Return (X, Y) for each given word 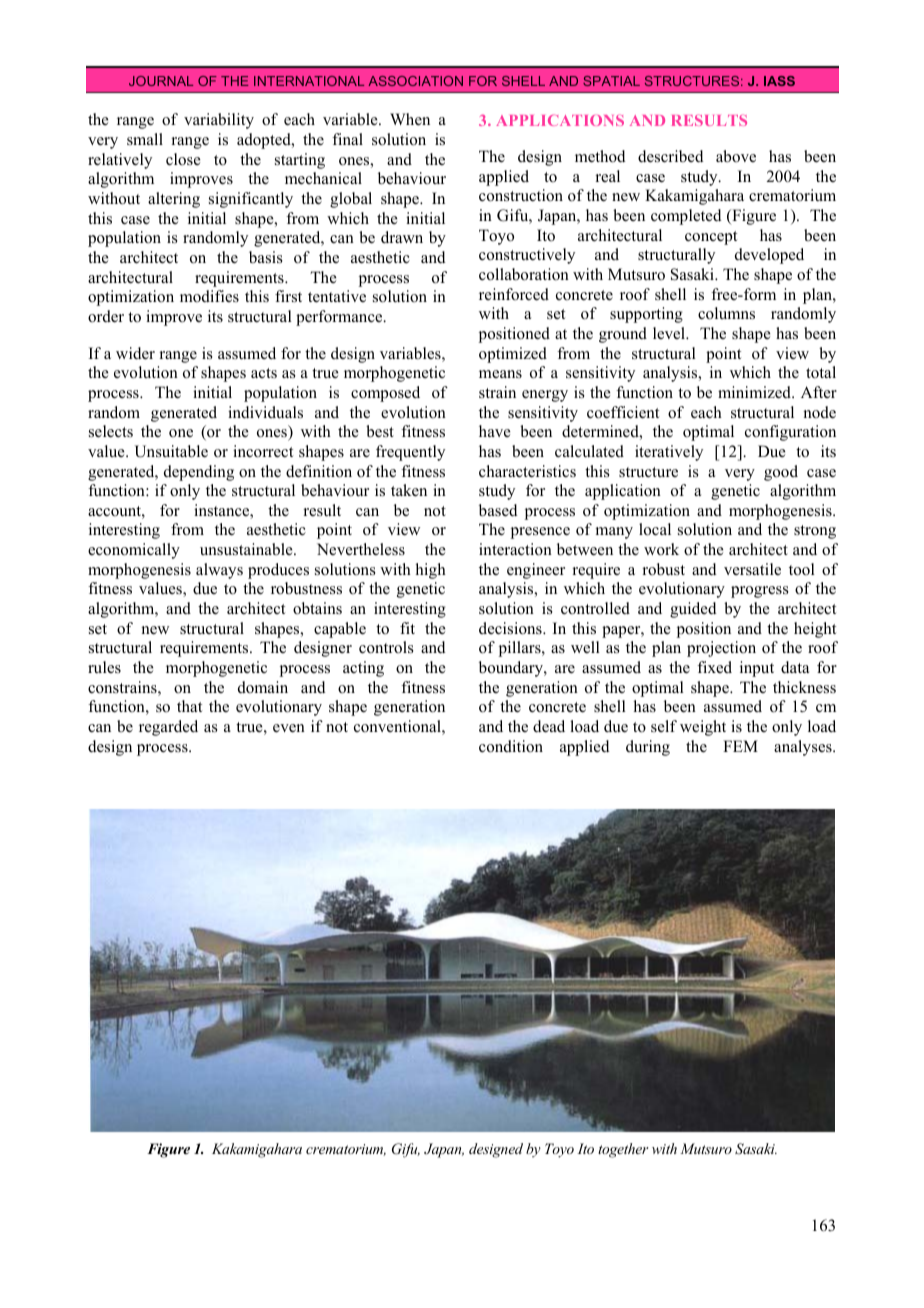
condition (511, 746)
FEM (740, 746)
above (736, 156)
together (623, 1150)
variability (219, 121)
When (410, 119)
